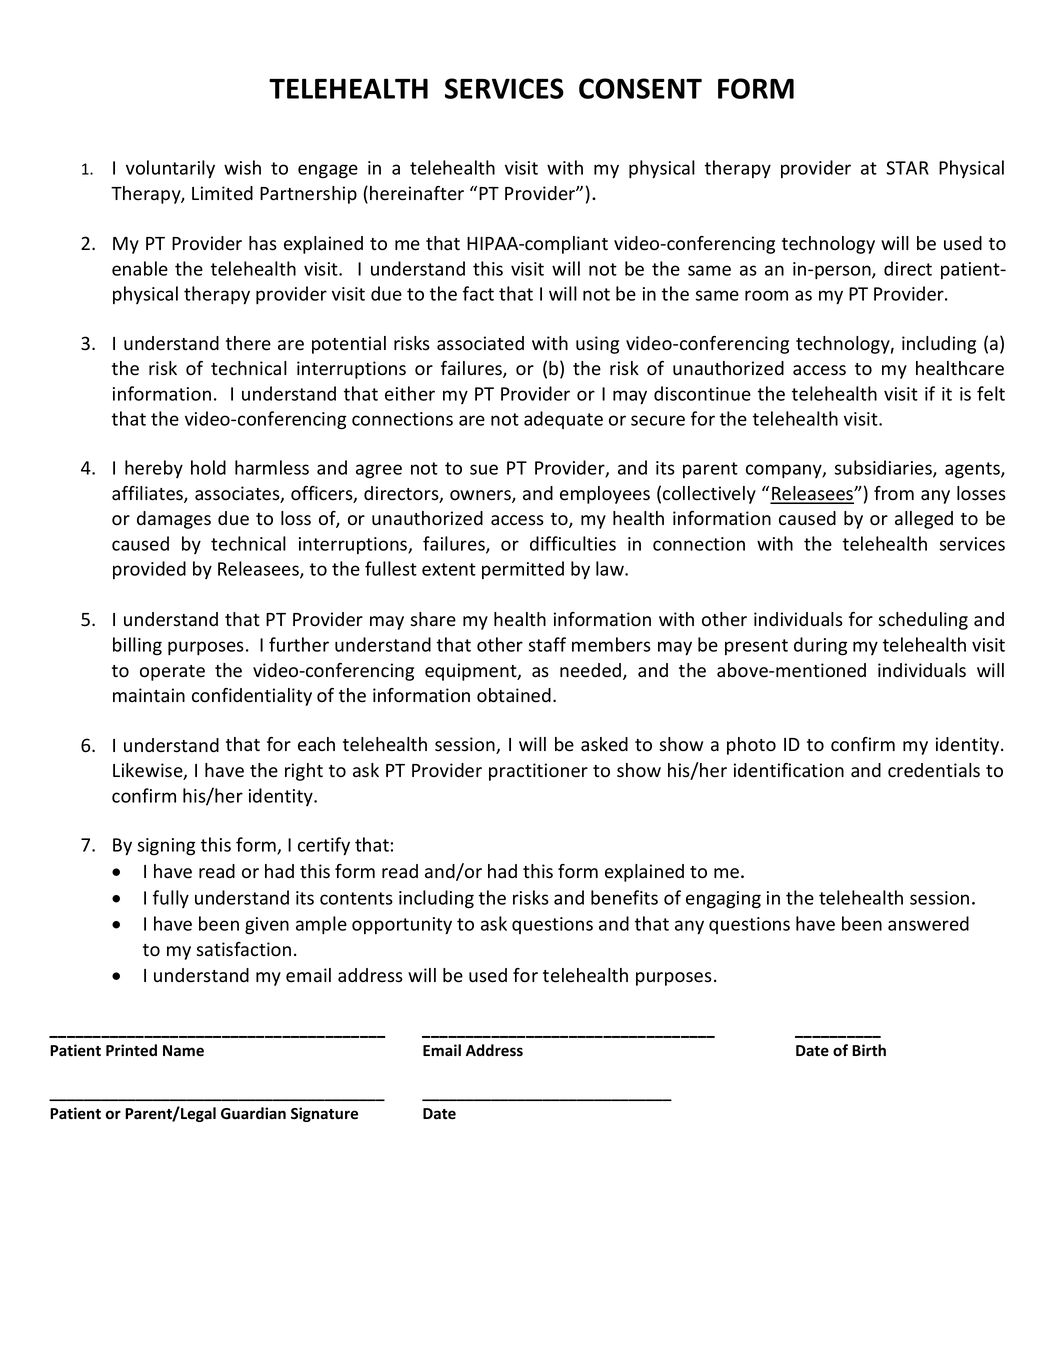  Describe the element at coordinates (299, 644) in the page. I see `further` at that location.
